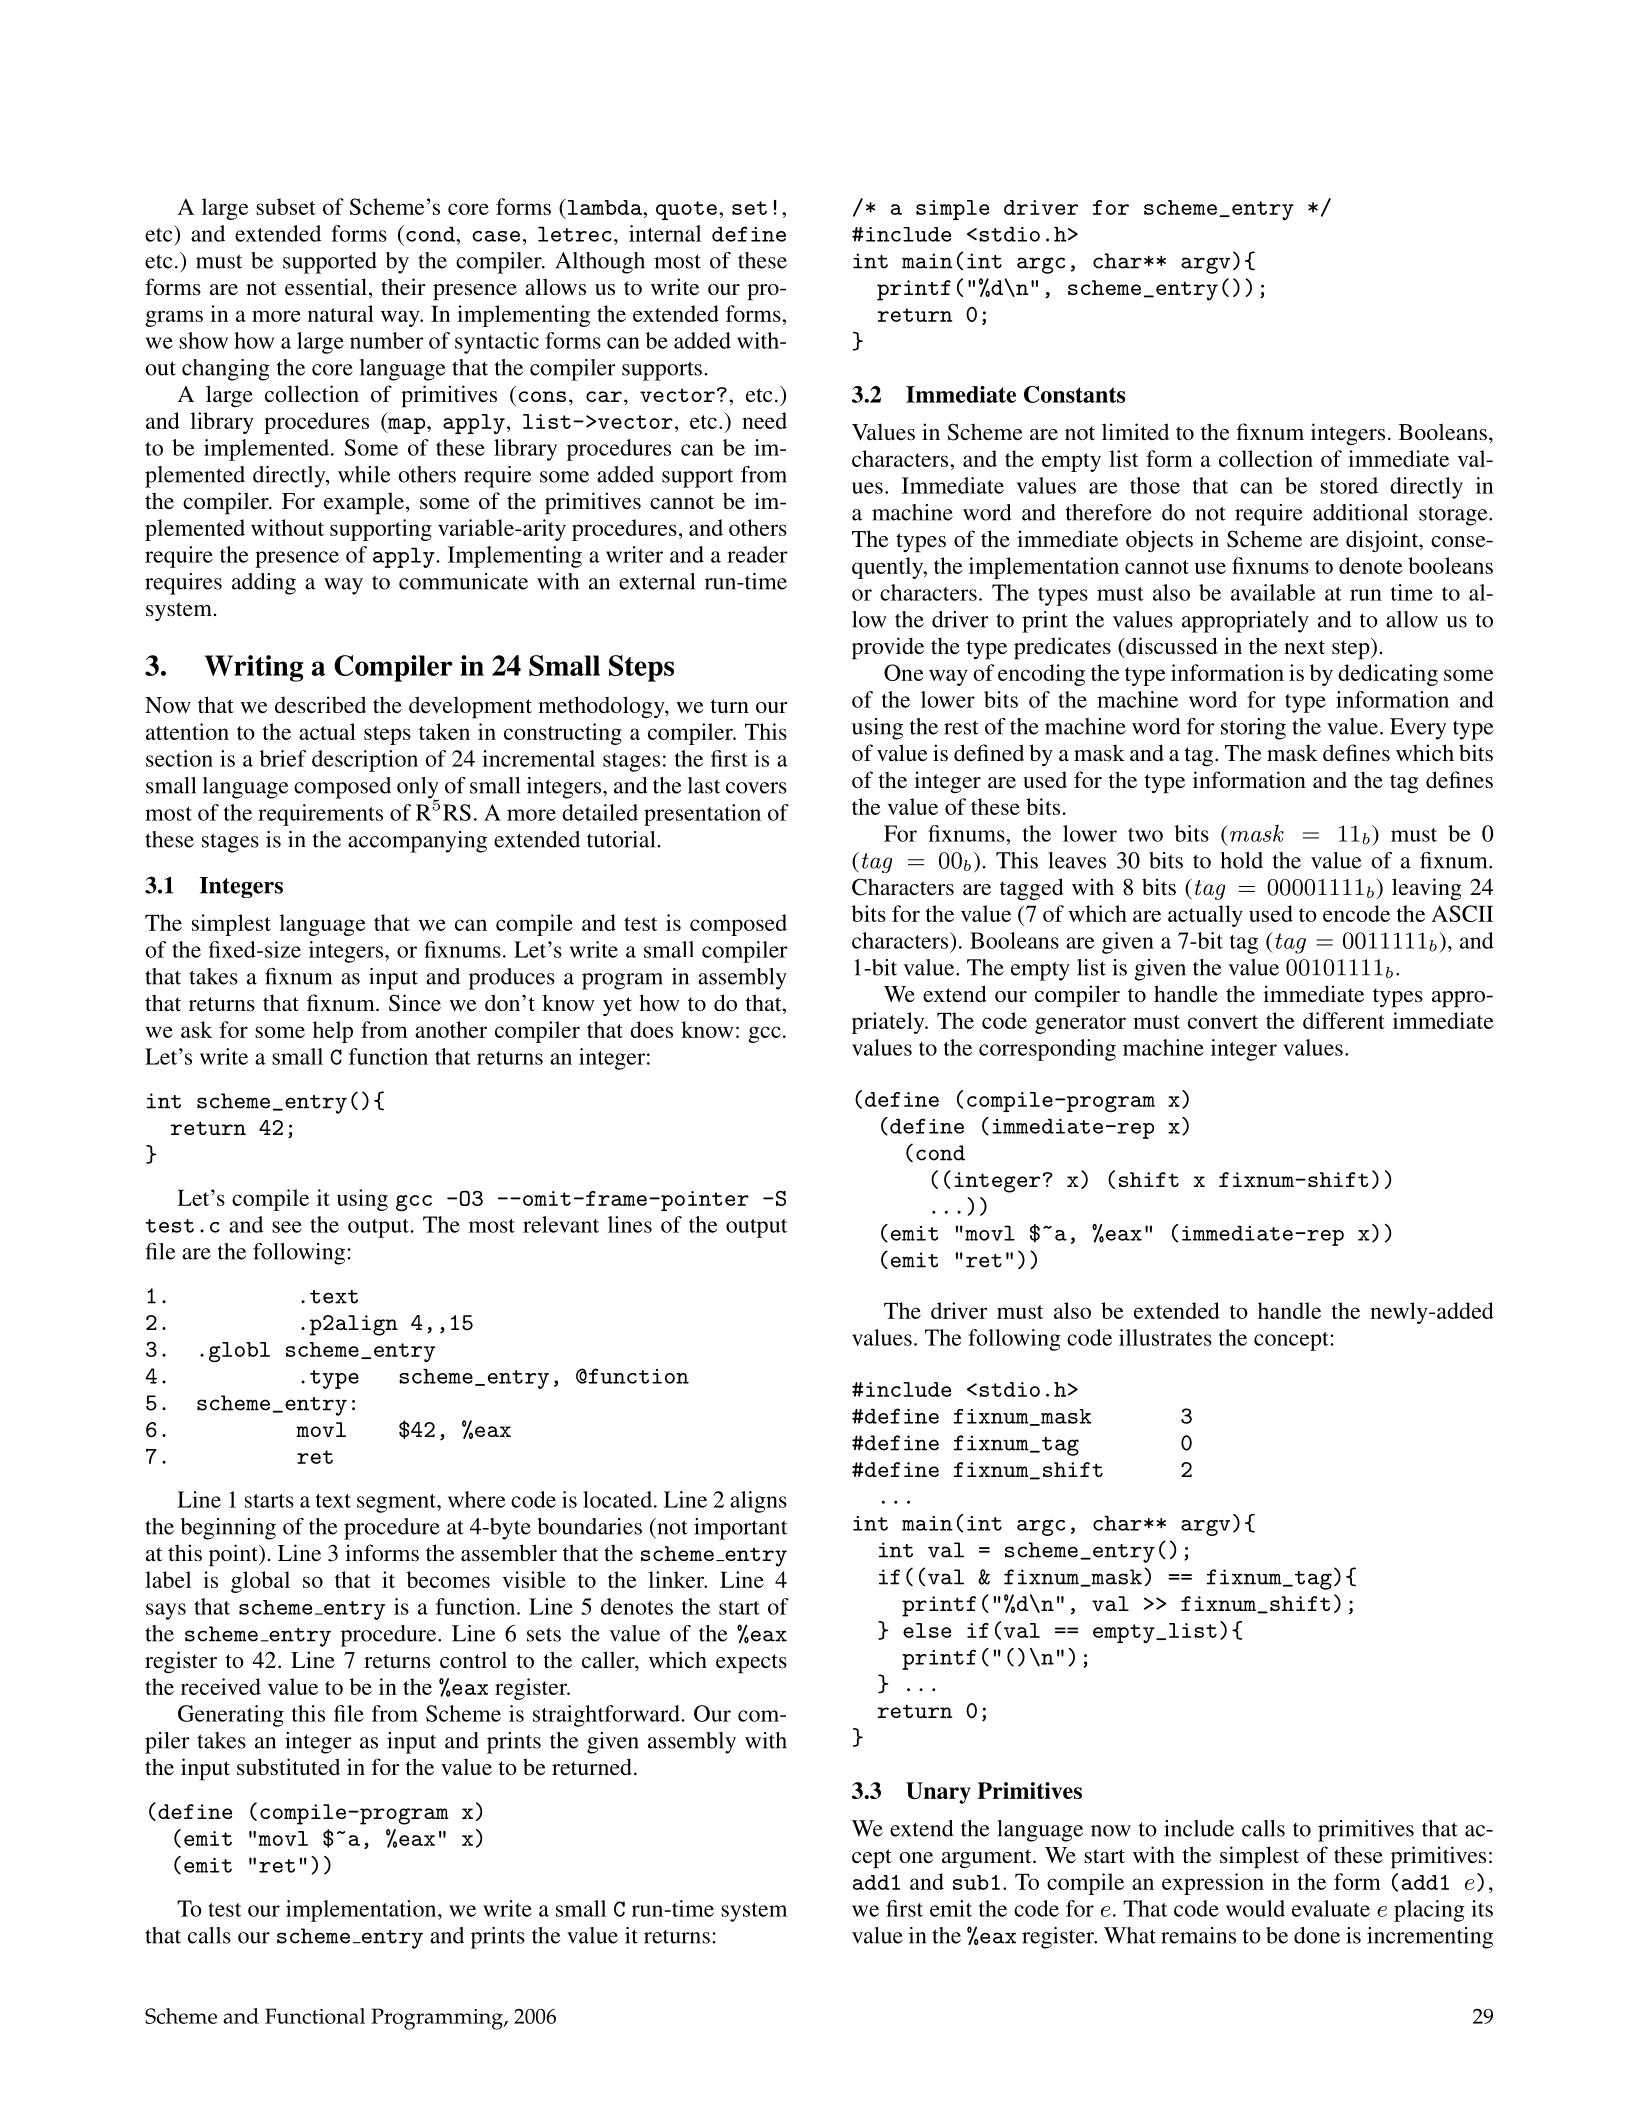 The image size is (1644, 2127). What do you see at coordinates (756, 788) in the screenshot?
I see `covers` at bounding box center [756, 788].
